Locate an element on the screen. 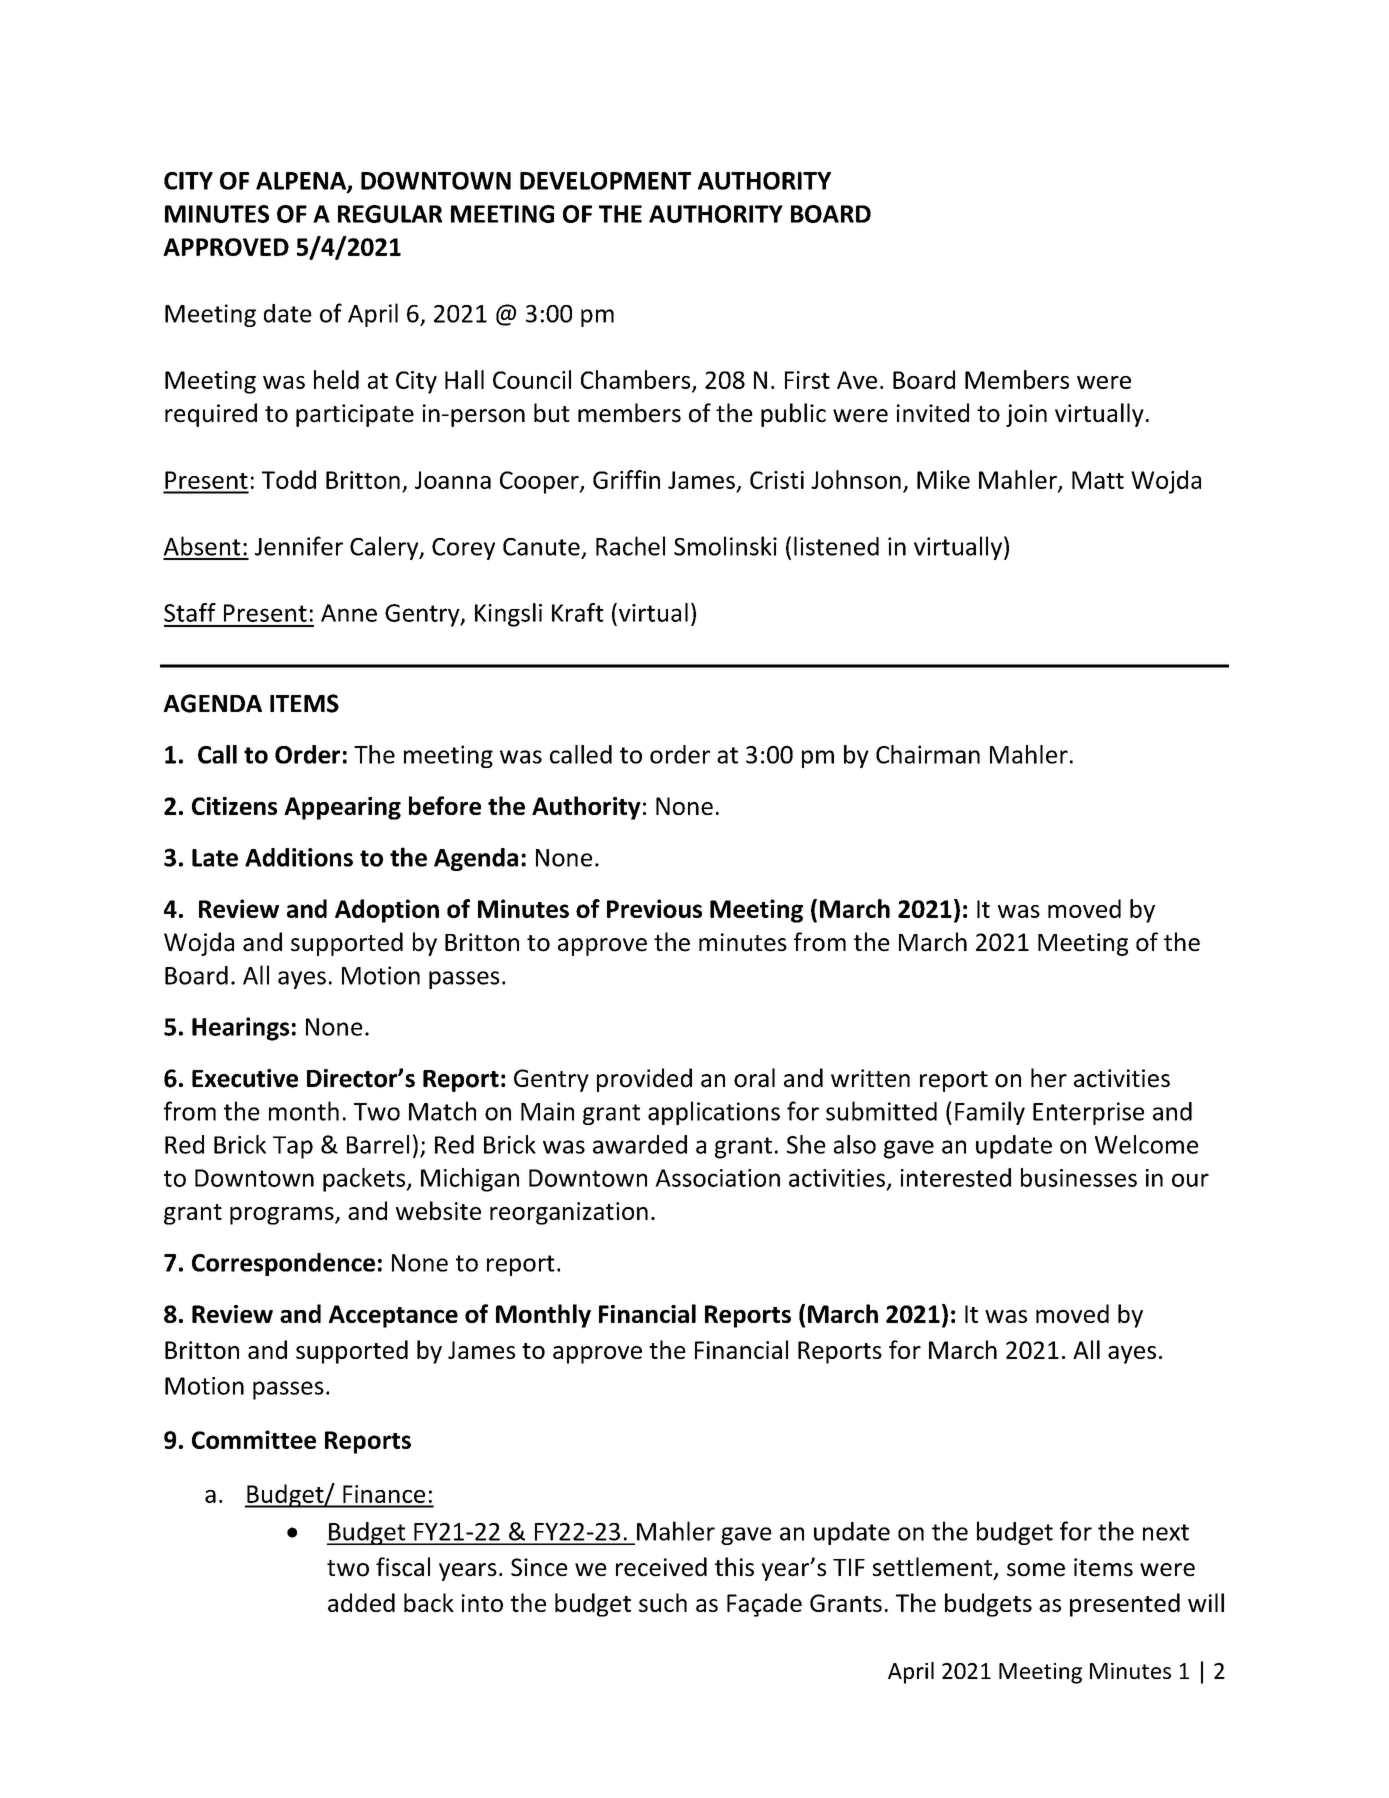 This screenshot has width=1389, height=1798. added is located at coordinates (361, 1602).
